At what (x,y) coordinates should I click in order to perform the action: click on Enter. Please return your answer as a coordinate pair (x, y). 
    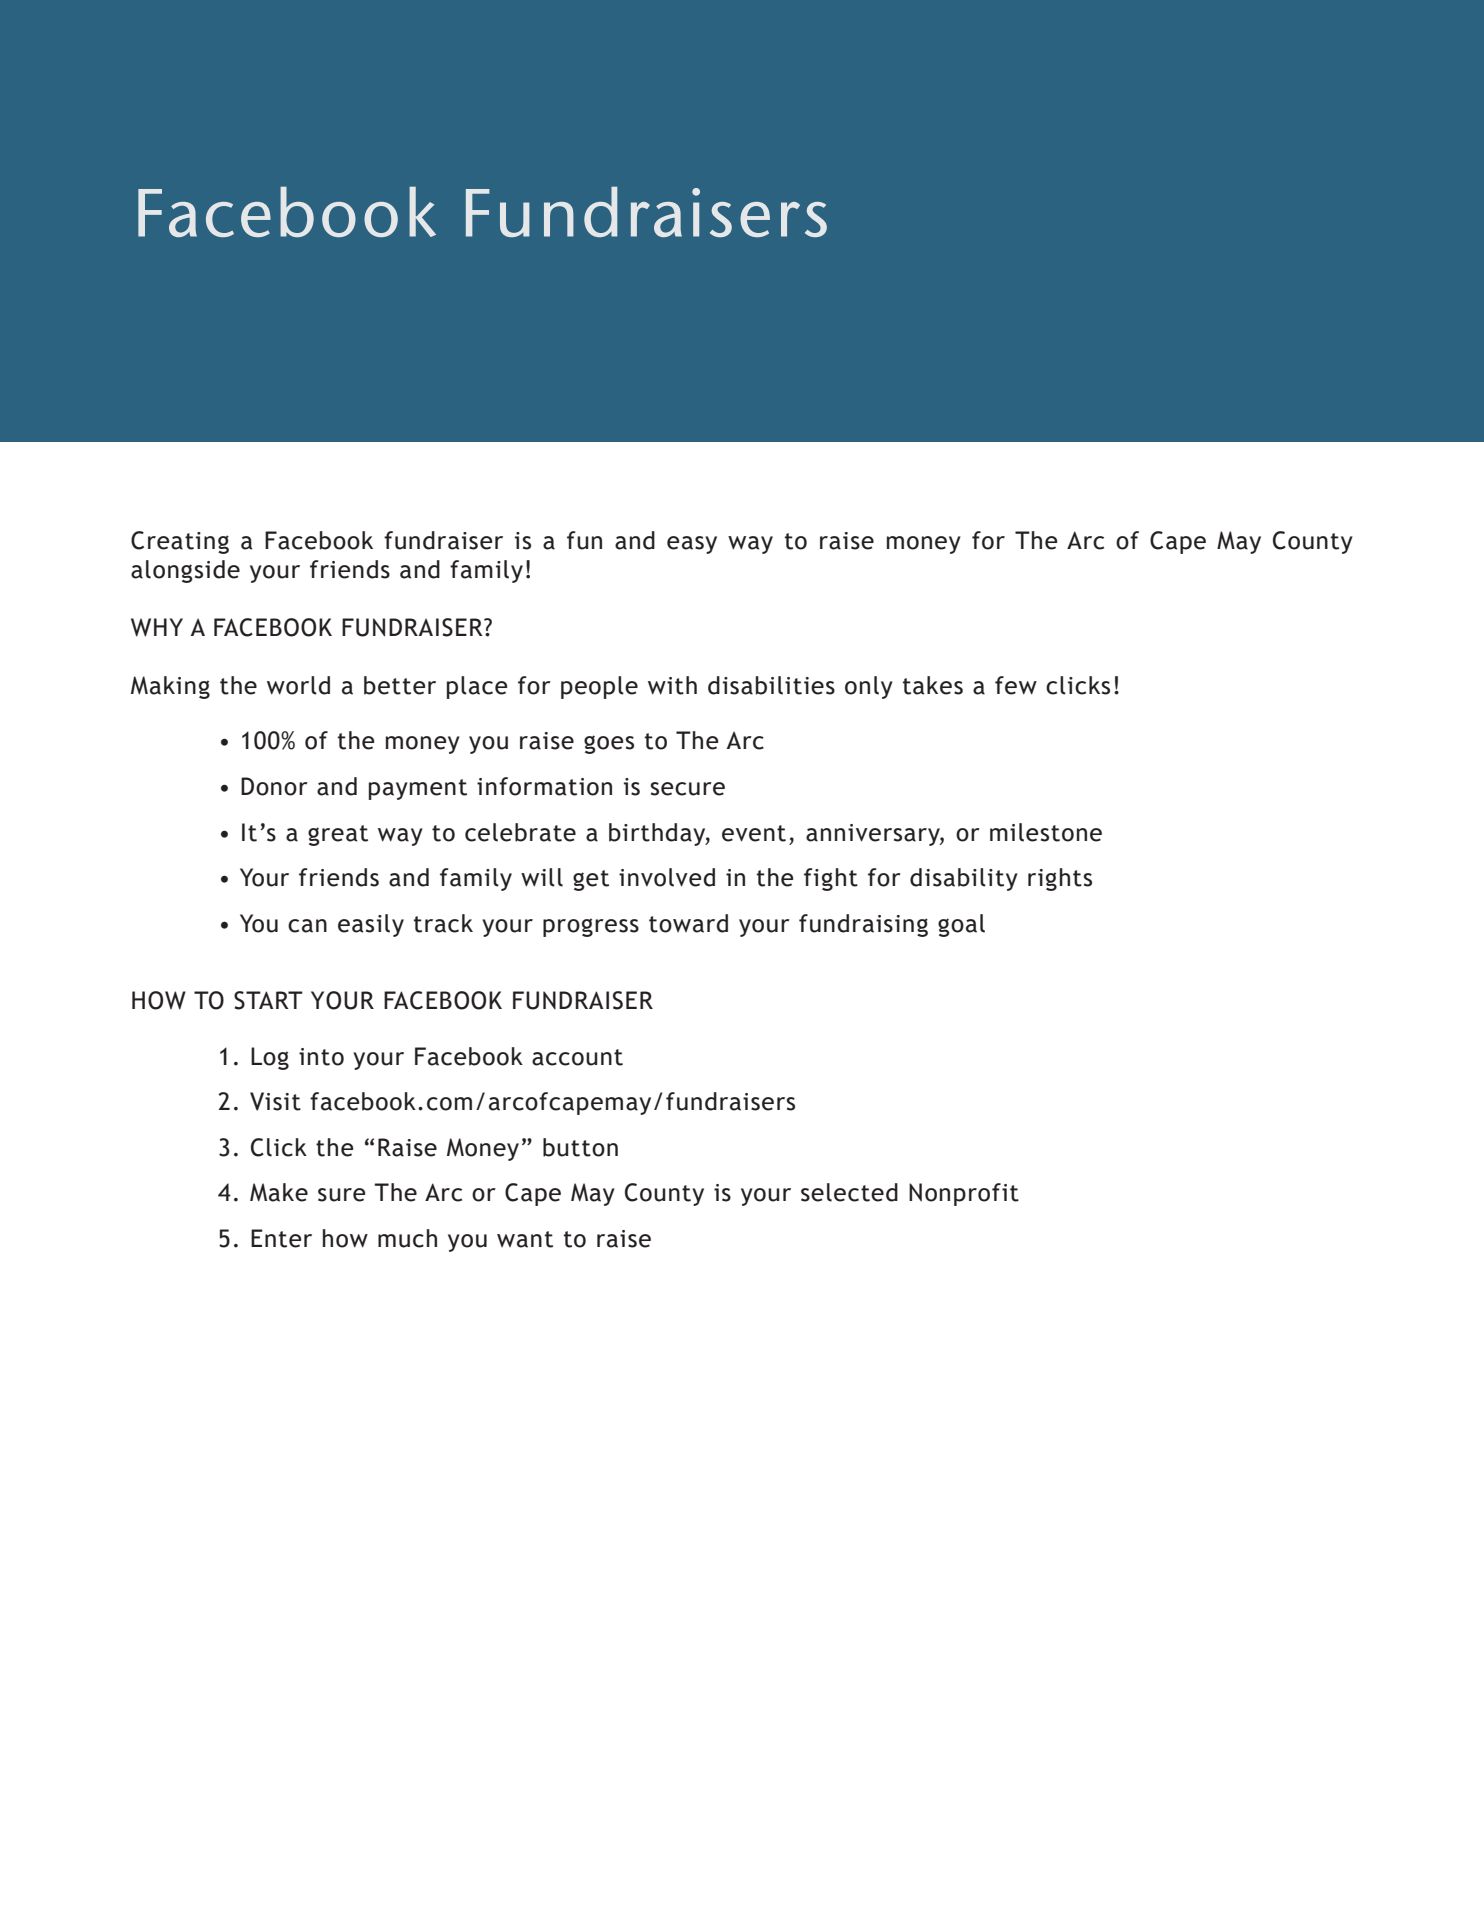
    Looking at the image, I should click on (281, 1238).
